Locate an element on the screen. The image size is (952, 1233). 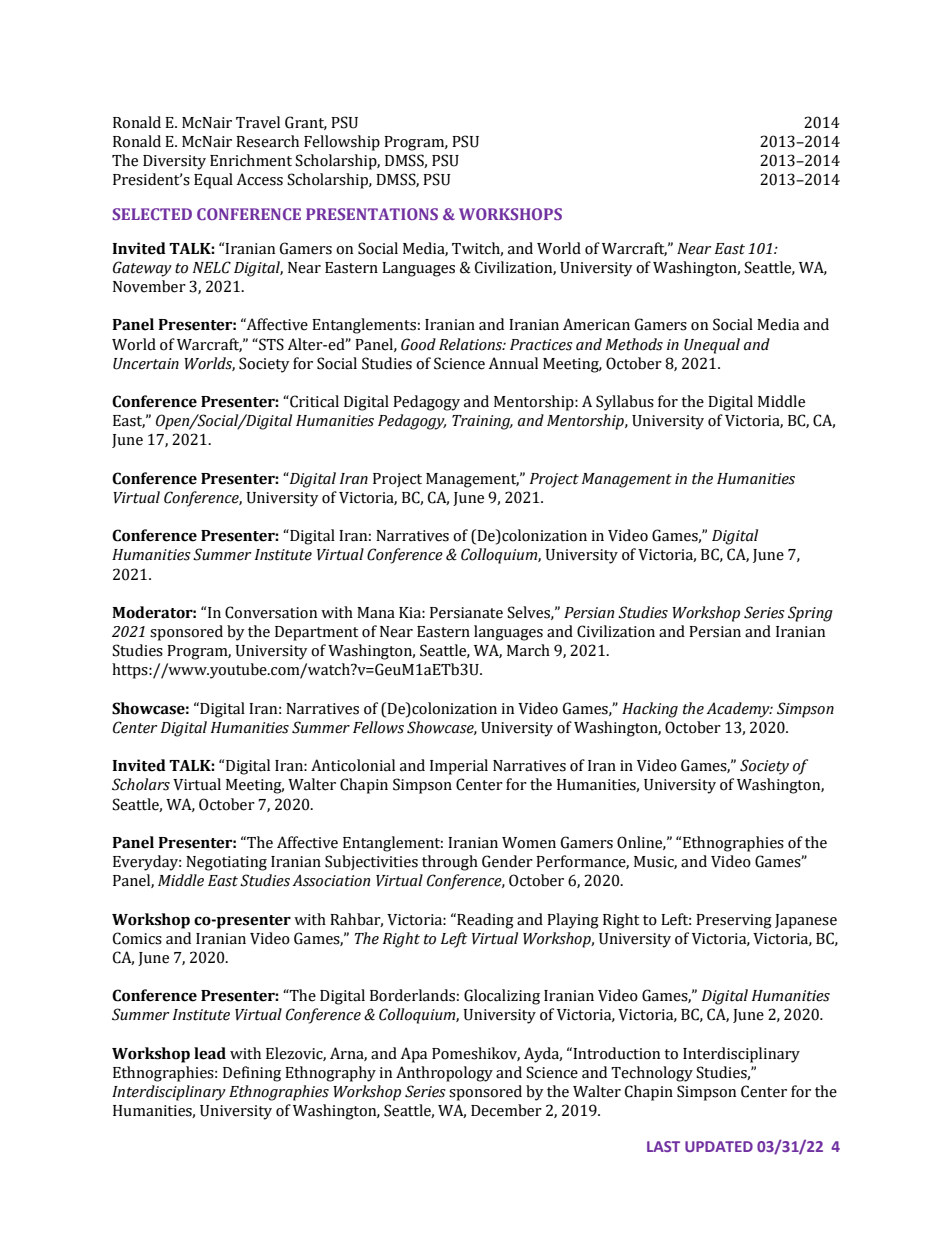
Enrichment is located at coordinates (251, 160).
